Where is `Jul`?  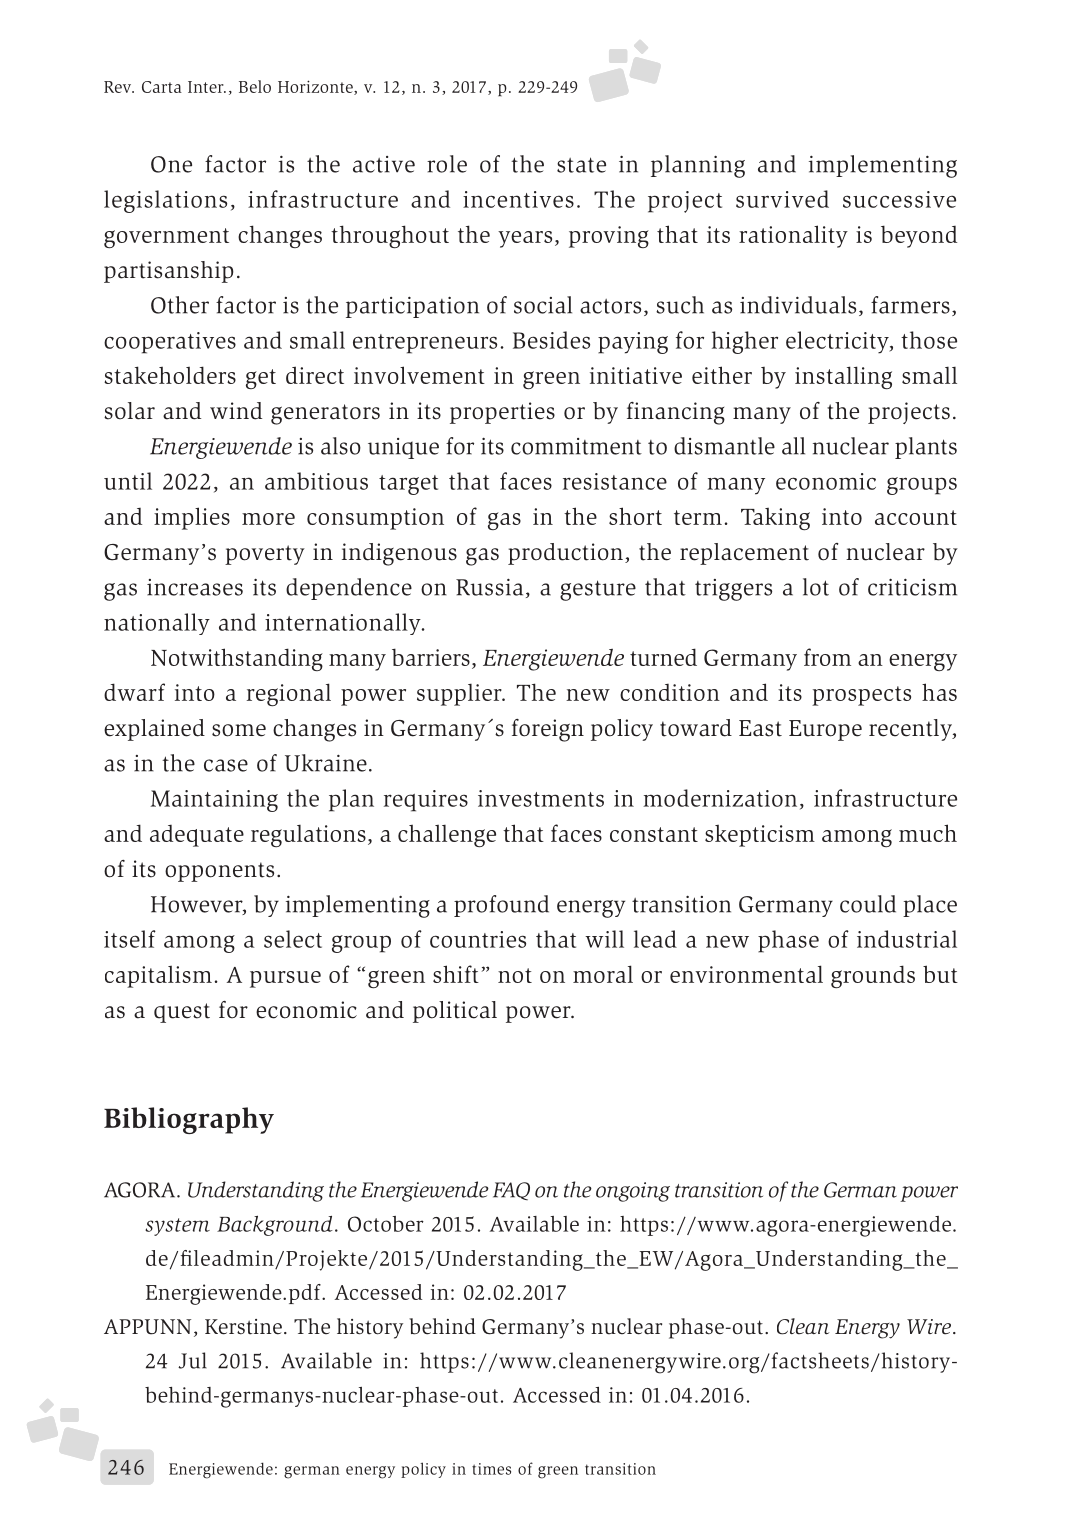
Jul is located at coordinates (192, 1360).
